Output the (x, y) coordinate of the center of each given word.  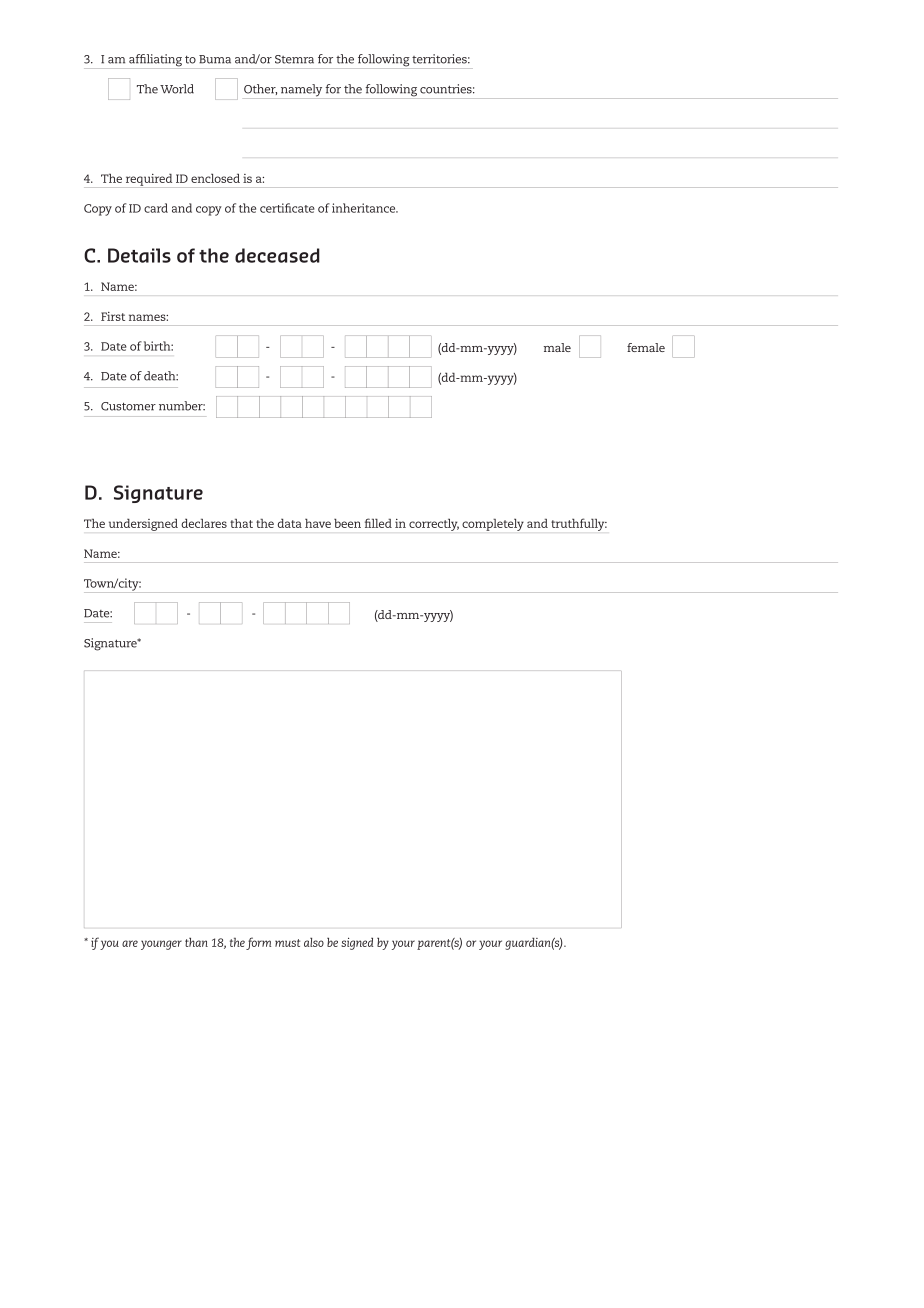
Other (260, 89)
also (314, 942)
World (177, 89)
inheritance (365, 208)
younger (161, 945)
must (287, 943)
